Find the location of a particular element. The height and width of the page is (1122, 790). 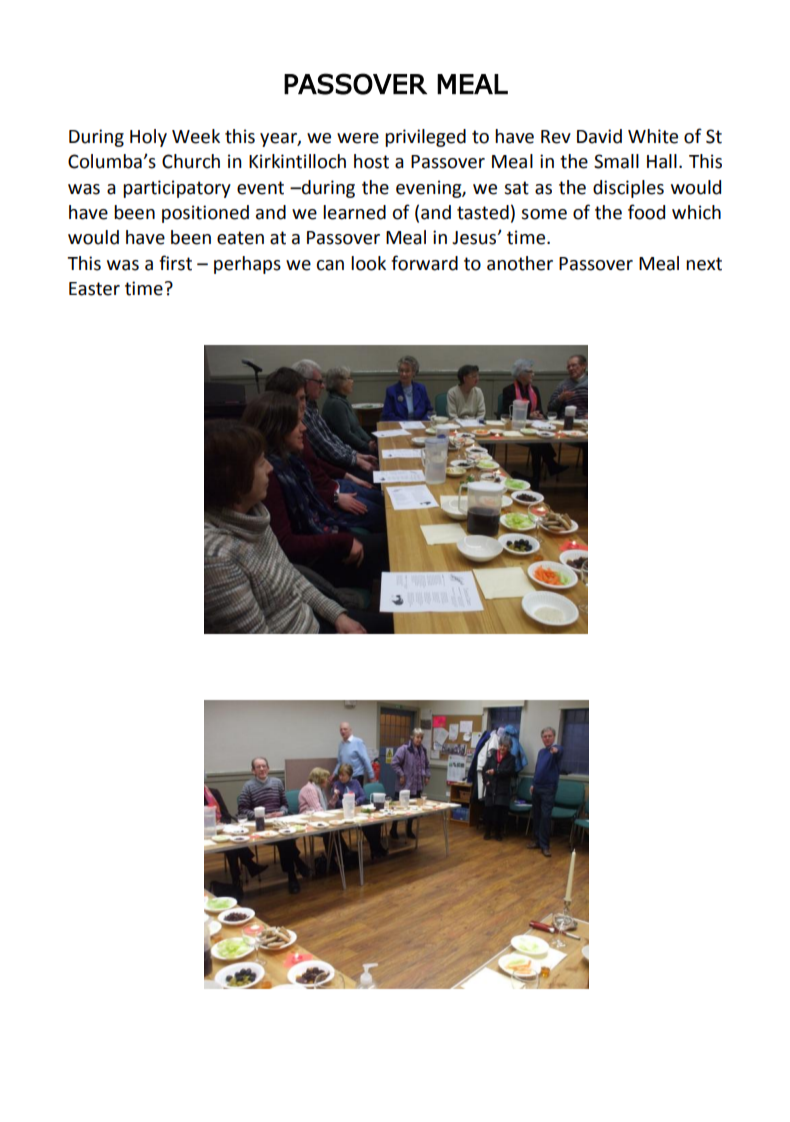

White is located at coordinates (653, 136).
